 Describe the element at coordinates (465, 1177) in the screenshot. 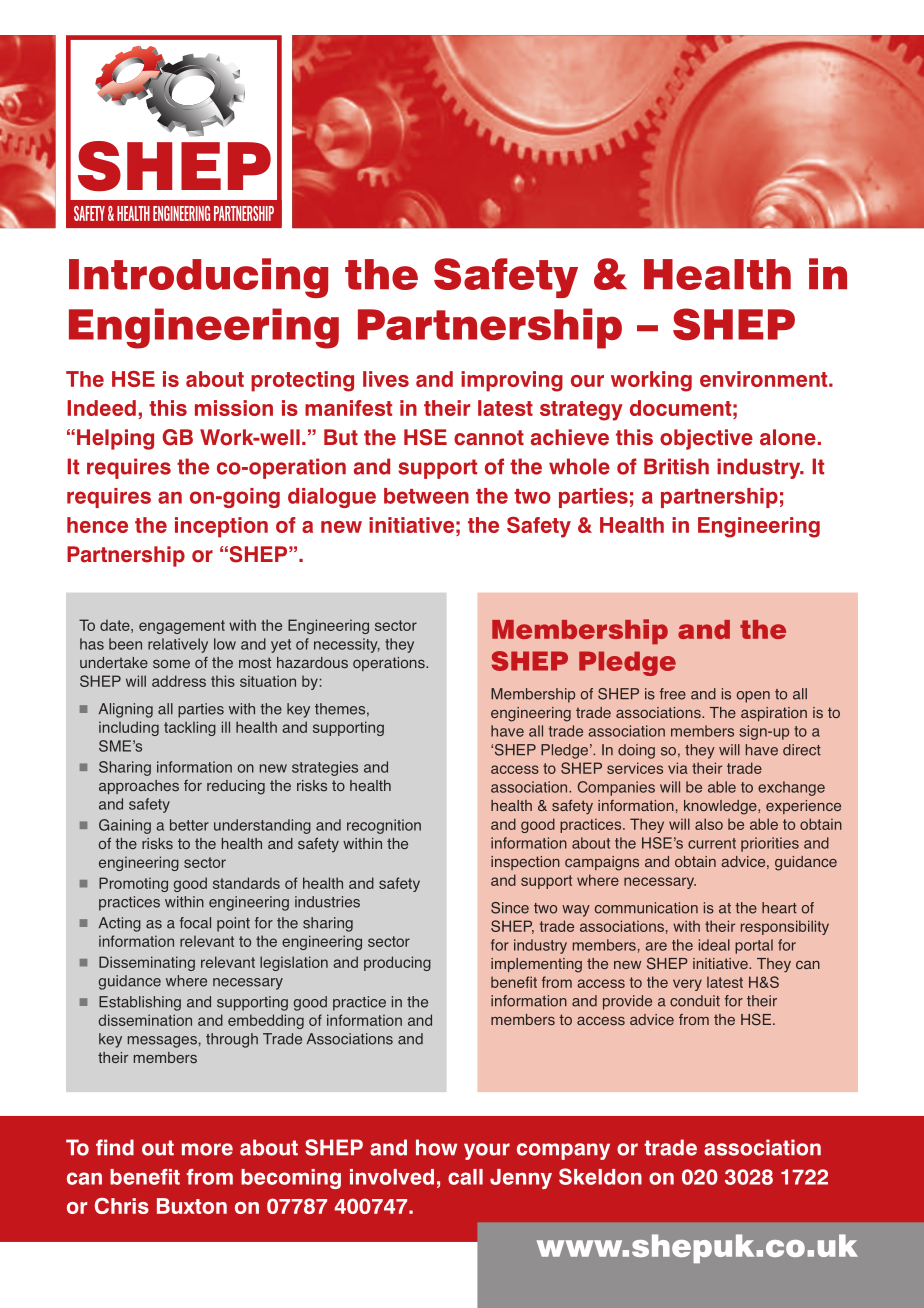

I see `call` at that location.
